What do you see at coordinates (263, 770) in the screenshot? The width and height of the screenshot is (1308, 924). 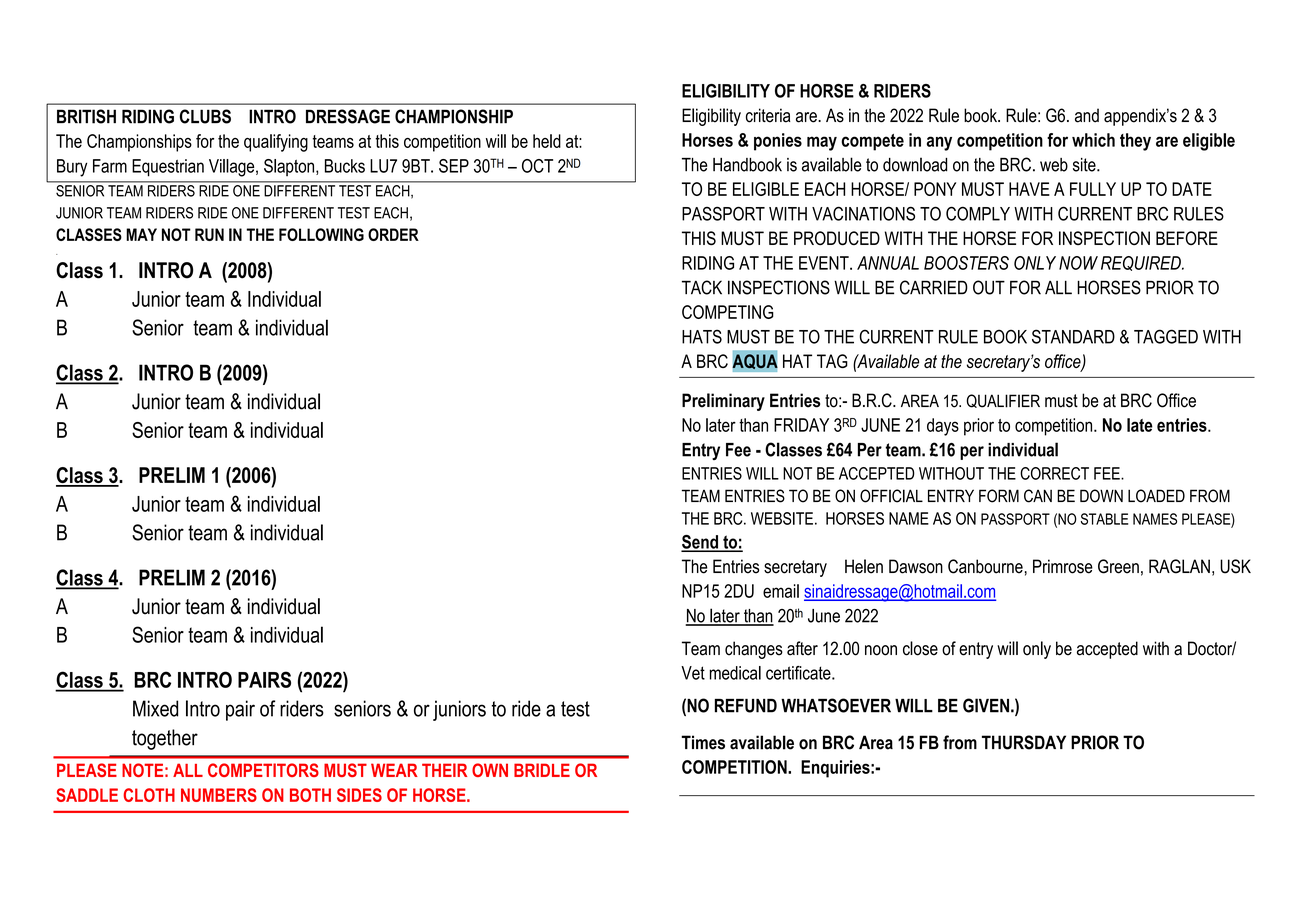 I see `COMPETITORS` at bounding box center [263, 770].
